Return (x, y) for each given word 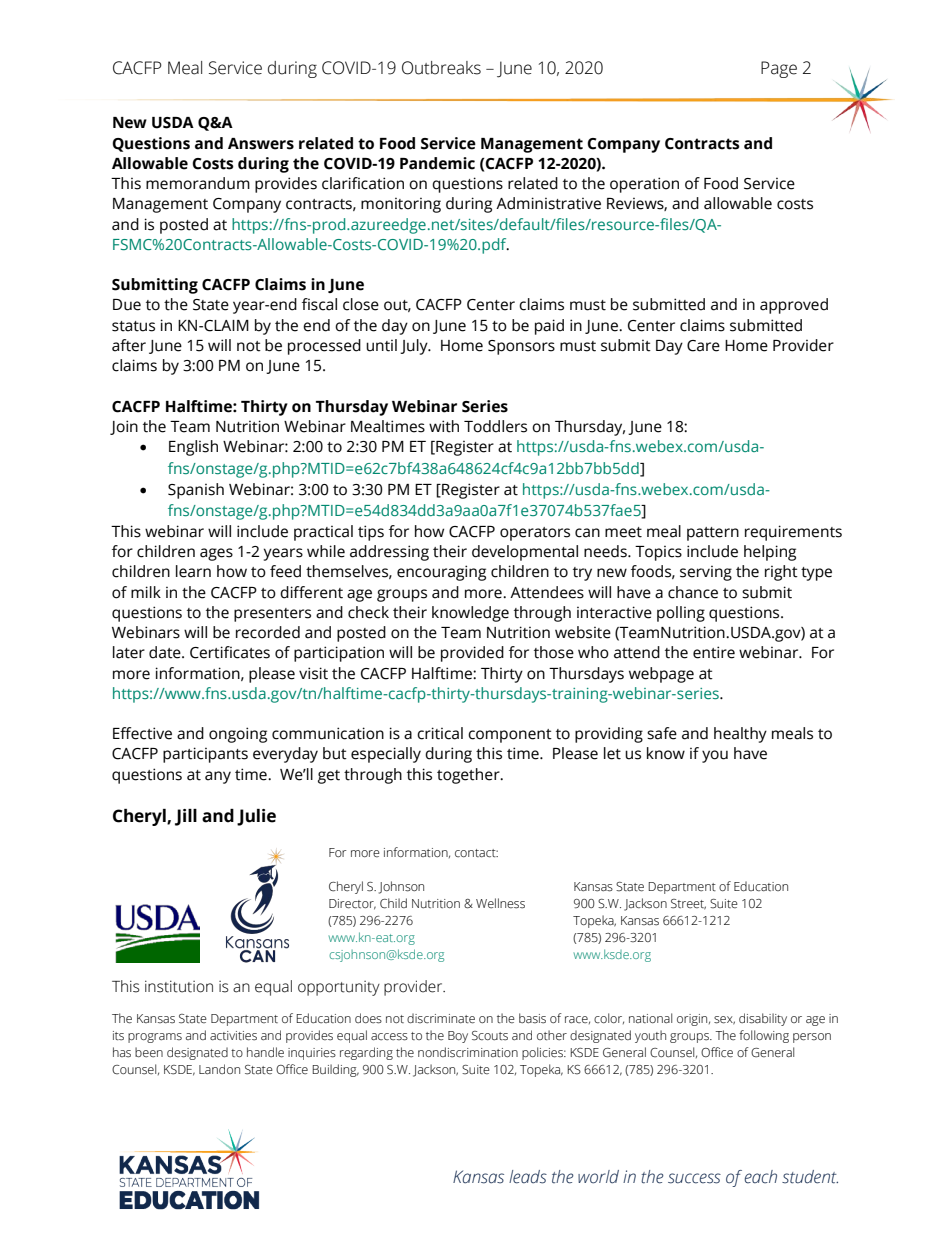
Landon (219, 1069)
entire (714, 652)
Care (703, 346)
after (129, 345)
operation (644, 185)
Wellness (500, 903)
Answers (261, 144)
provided (472, 654)
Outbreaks (441, 68)
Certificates (230, 652)
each (760, 1177)
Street (688, 904)
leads (528, 1177)
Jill (186, 817)
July (415, 347)
